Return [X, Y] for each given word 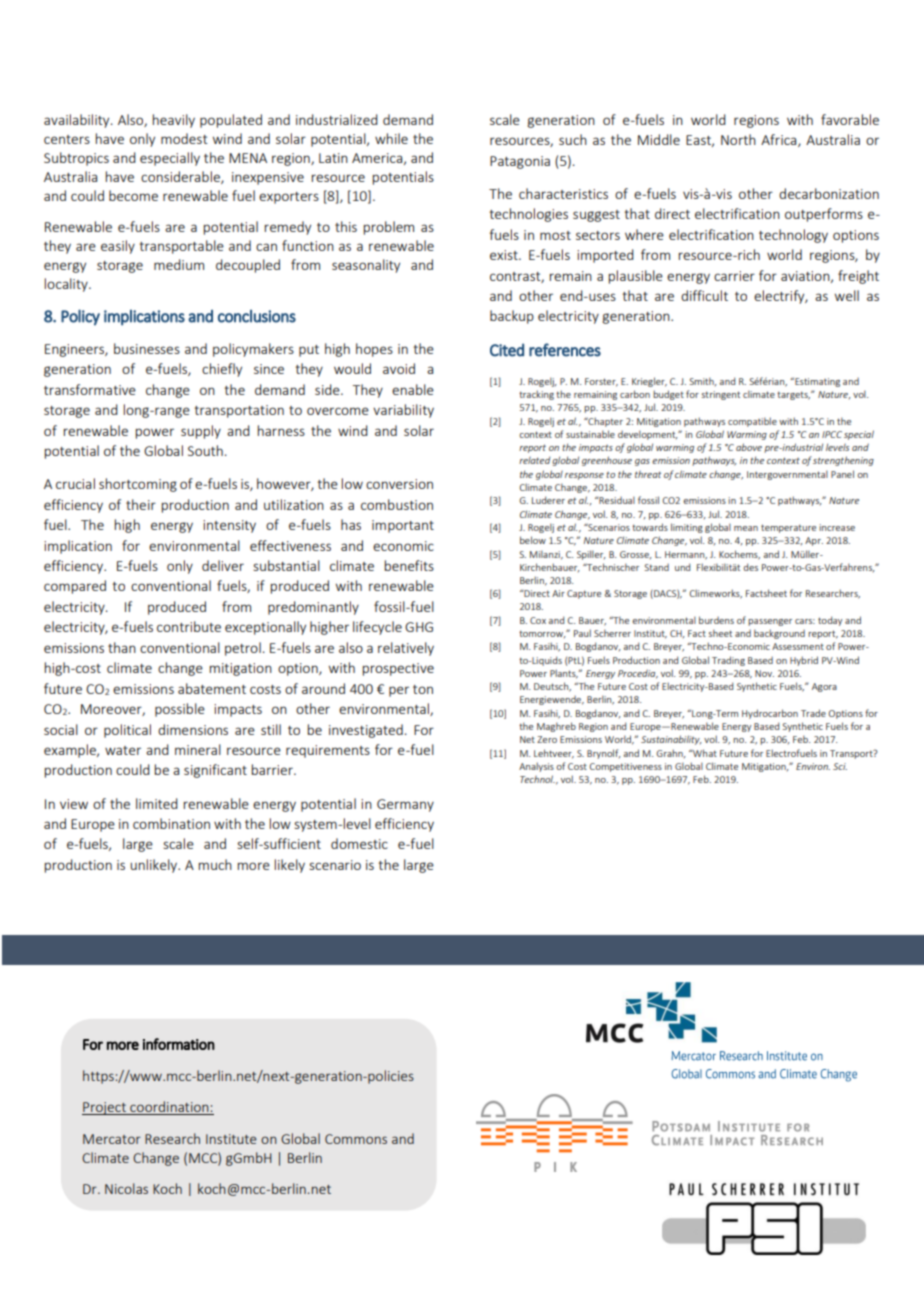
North [738, 139]
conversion [399, 484]
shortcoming [138, 485]
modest [184, 138]
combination [171, 823]
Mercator [112, 1139]
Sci [840, 766]
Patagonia [520, 162]
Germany [405, 805]
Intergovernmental [787, 475]
